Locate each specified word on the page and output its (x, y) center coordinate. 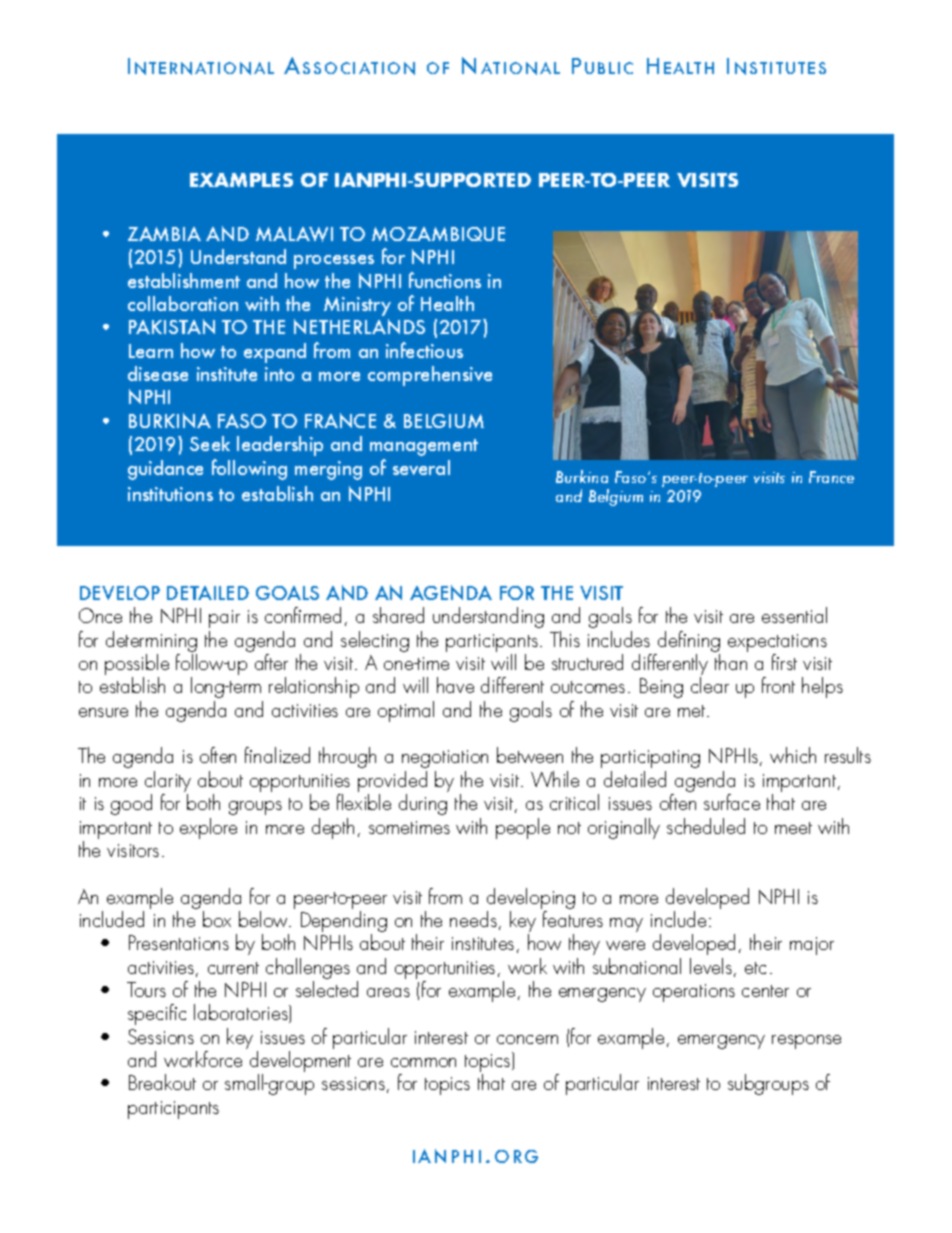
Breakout (162, 1082)
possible (137, 666)
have (455, 685)
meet (793, 828)
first (784, 662)
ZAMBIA (164, 234)
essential (794, 615)
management (424, 447)
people (523, 828)
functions (445, 280)
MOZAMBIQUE (438, 234)
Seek (210, 443)
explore (208, 828)
